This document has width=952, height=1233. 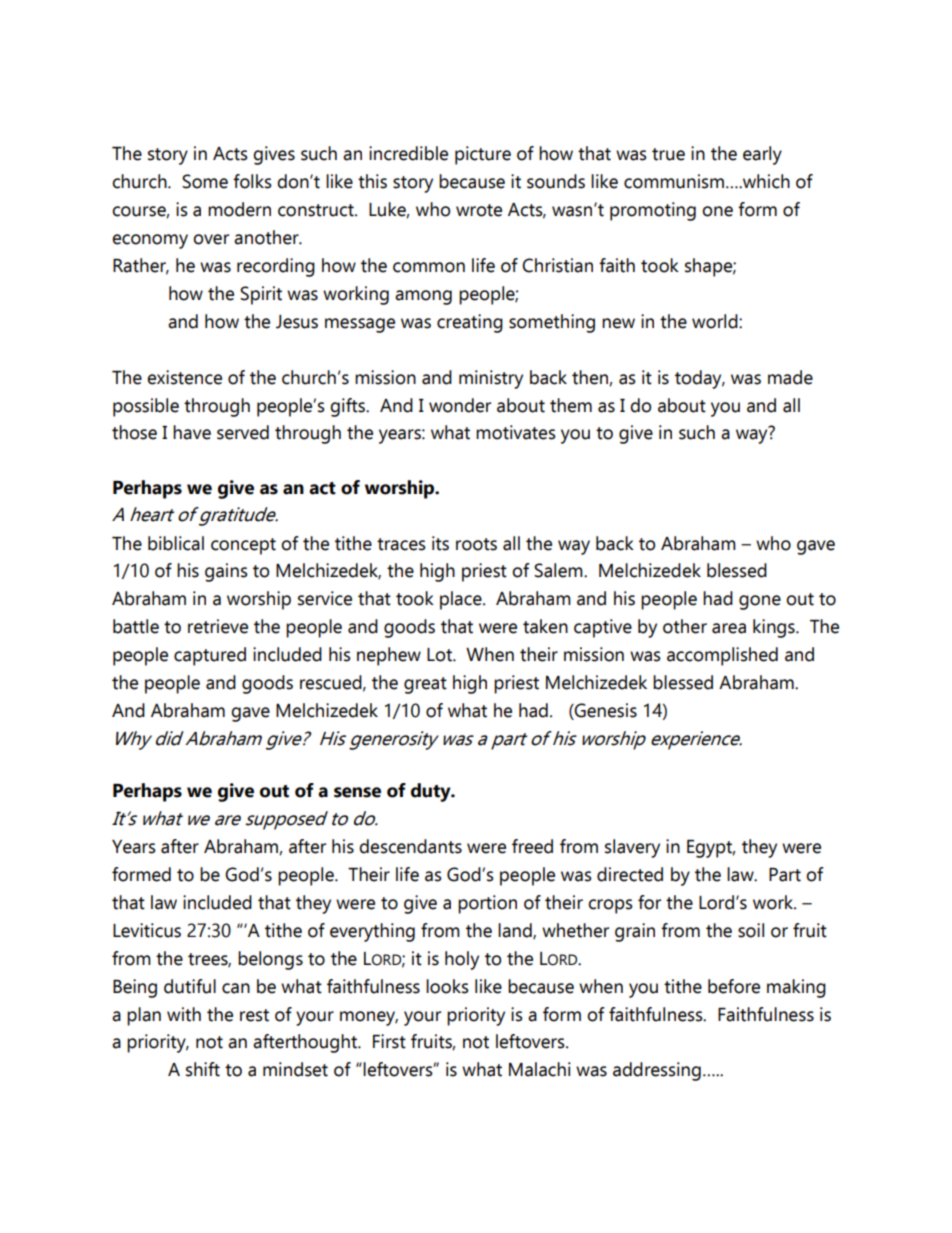 I want to click on addressing, so click(x=657, y=1071).
